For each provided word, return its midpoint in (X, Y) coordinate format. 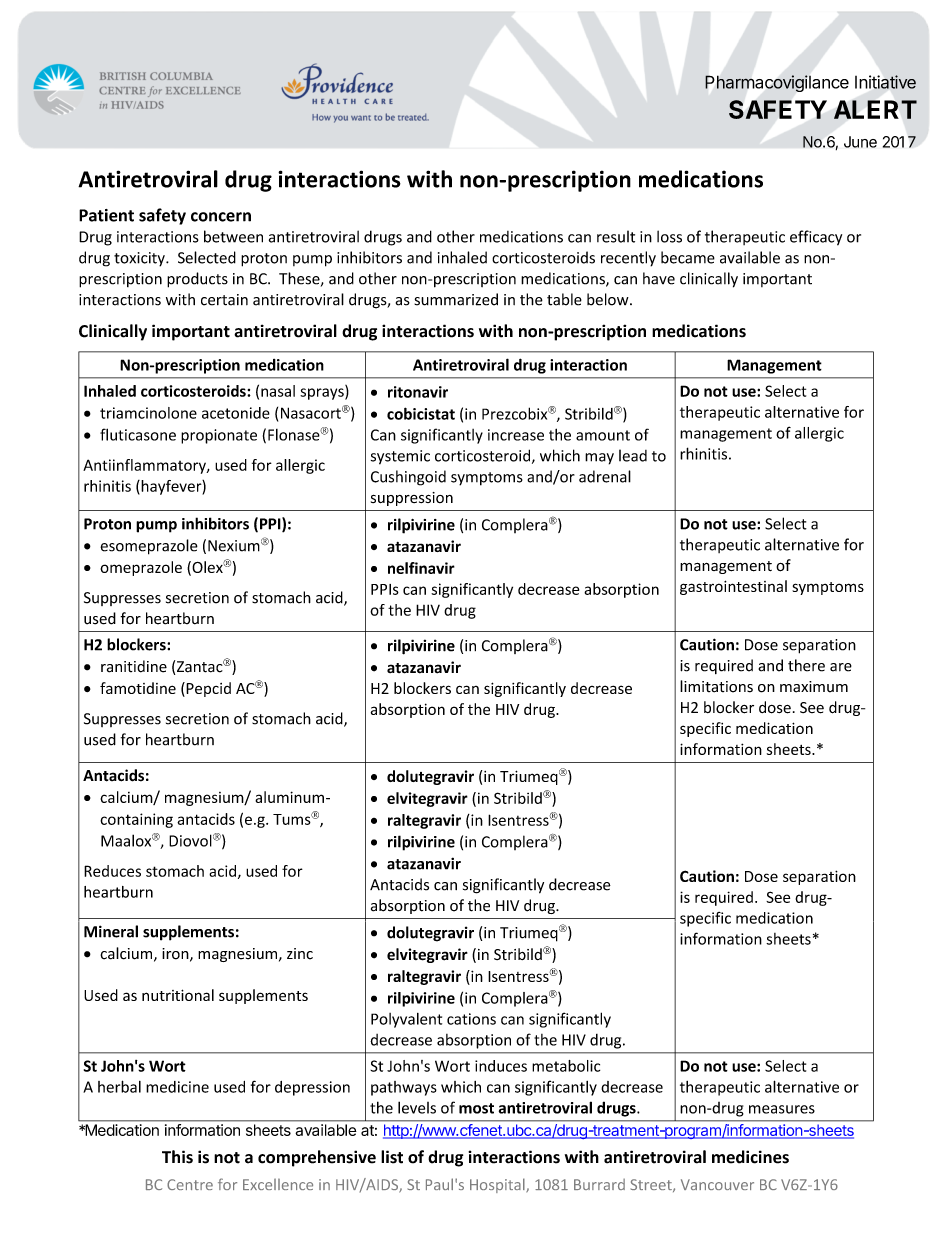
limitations (716, 686)
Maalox (127, 840)
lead (633, 455)
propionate (219, 436)
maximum (814, 687)
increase (516, 435)
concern (221, 217)
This (177, 1157)
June (860, 142)
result (616, 236)
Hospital (498, 1185)
